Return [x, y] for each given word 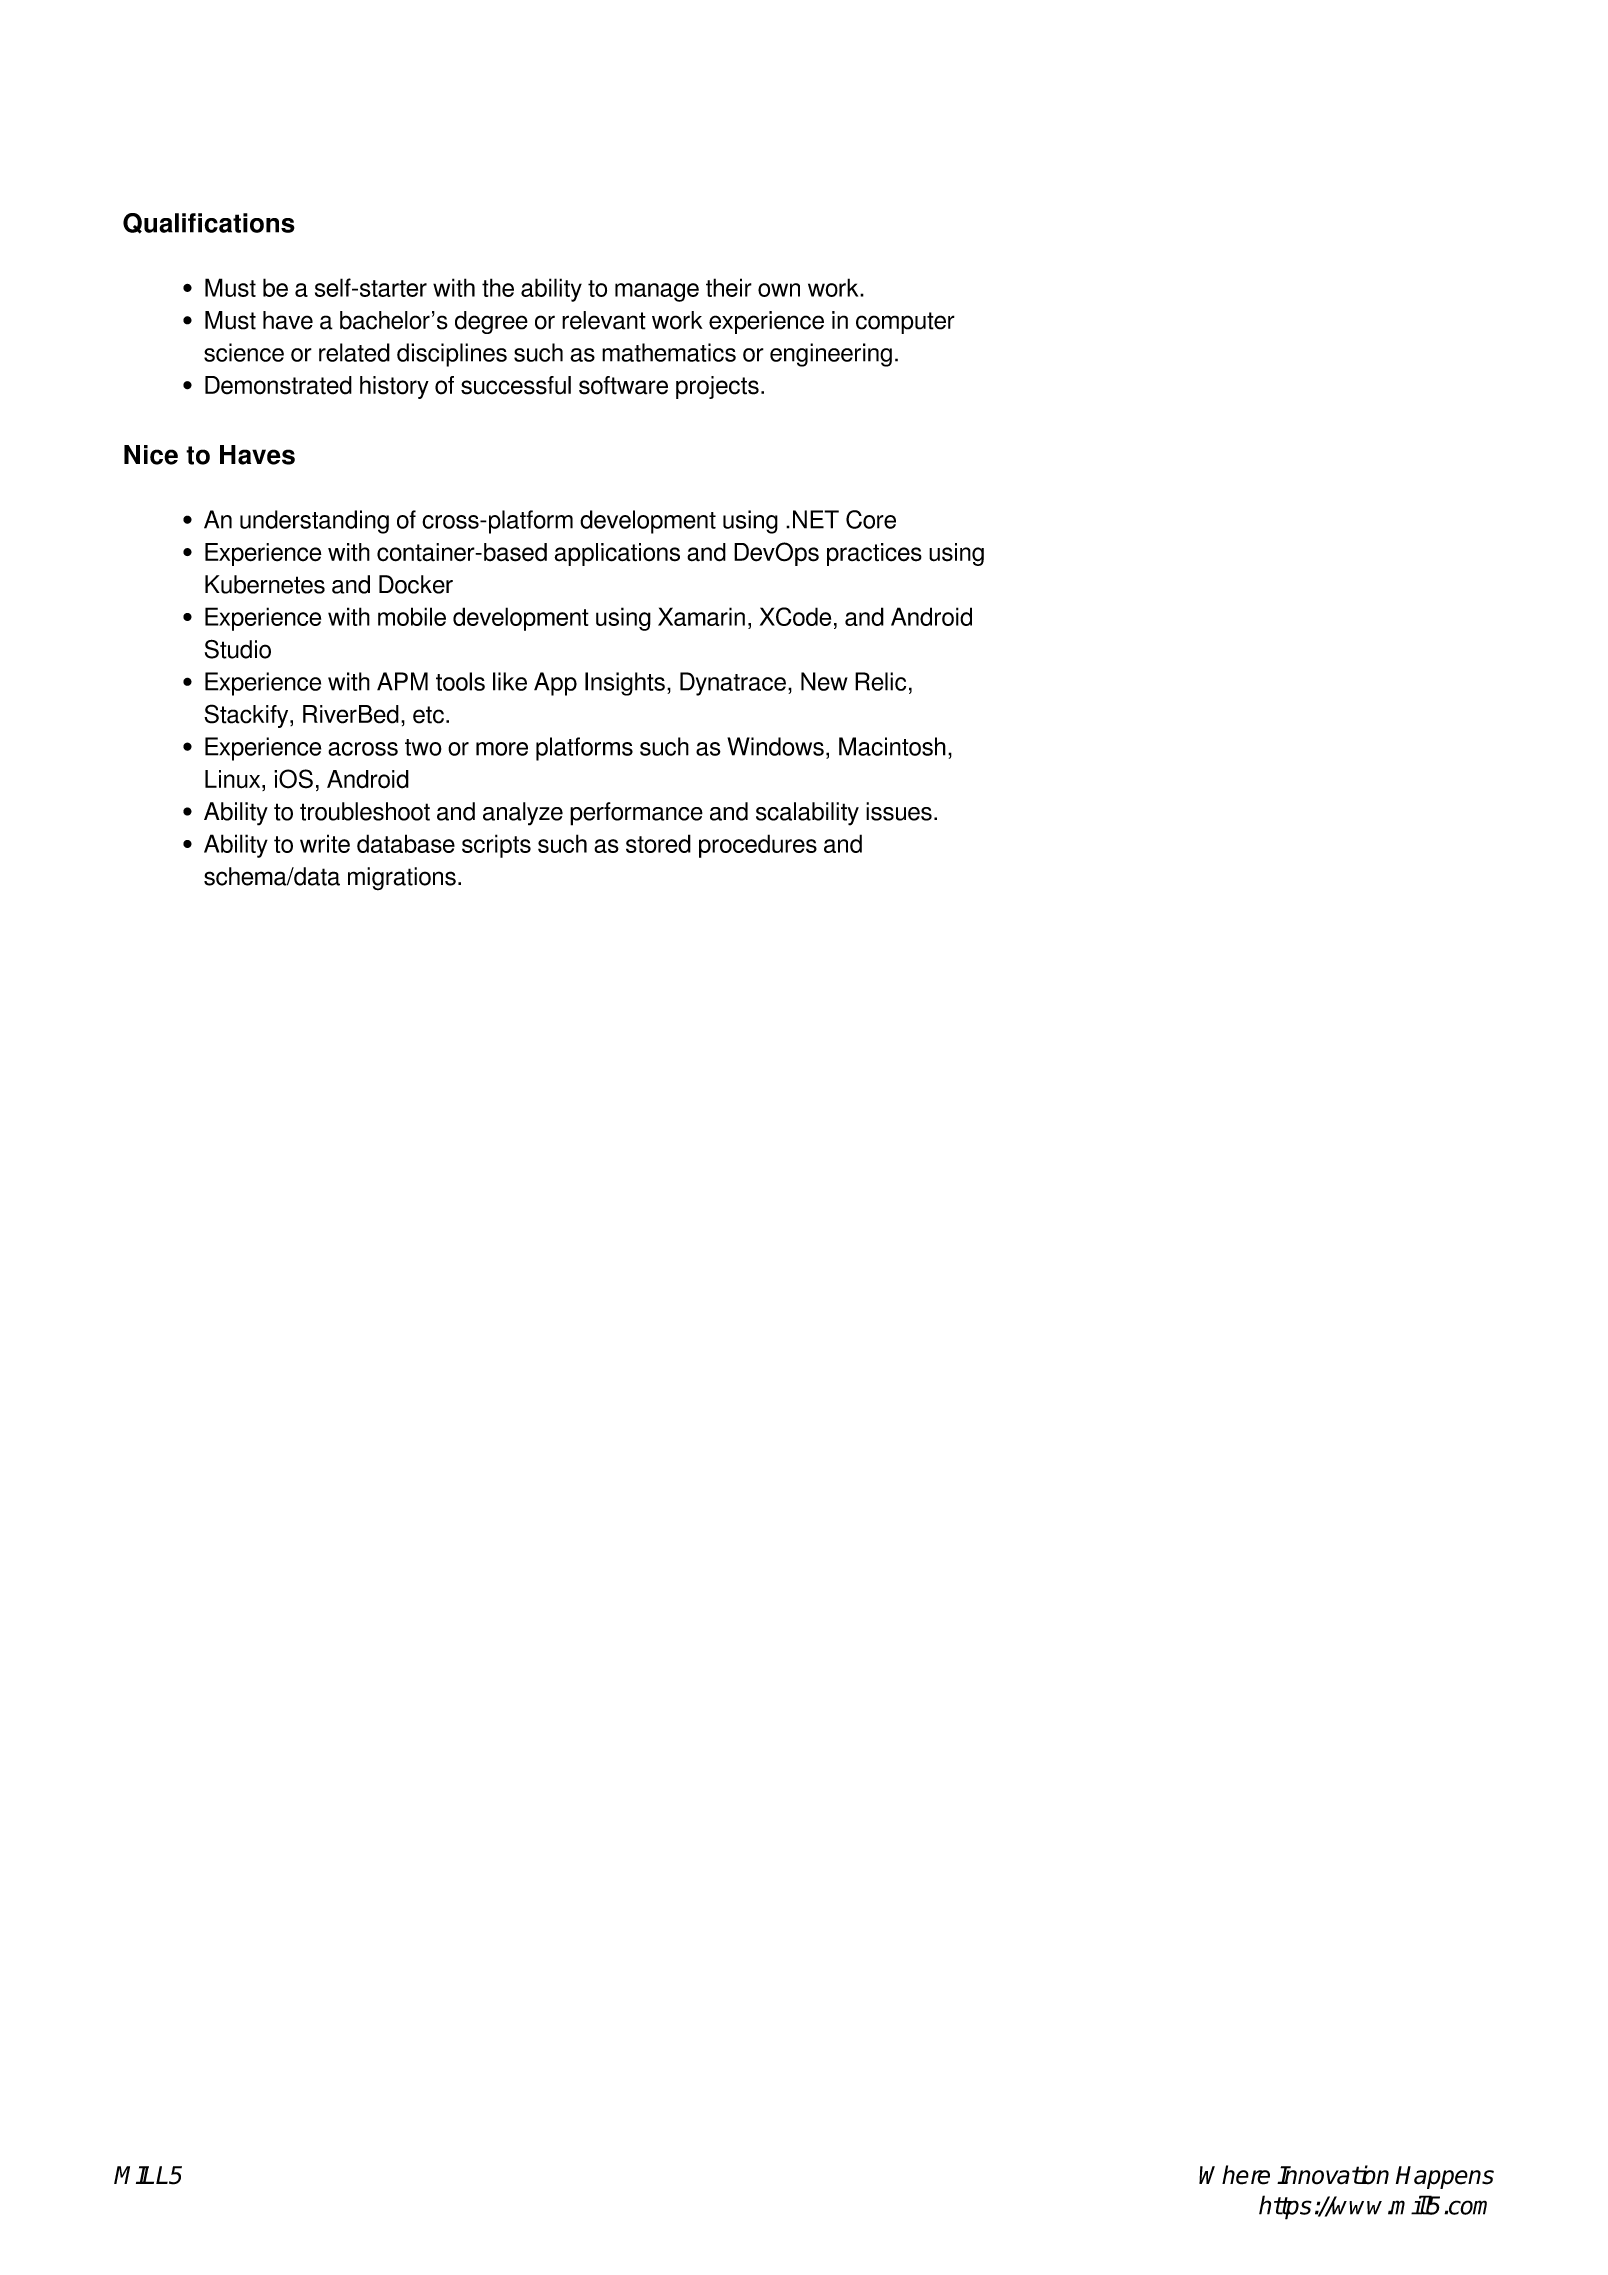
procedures [758, 846]
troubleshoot [365, 811]
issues [899, 811]
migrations [402, 879]
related [354, 352]
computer [905, 323]
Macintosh [892, 746]
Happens [1445, 2177]
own [779, 290]
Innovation [1333, 2175]
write [325, 843]
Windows [775, 746]
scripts [496, 846]
